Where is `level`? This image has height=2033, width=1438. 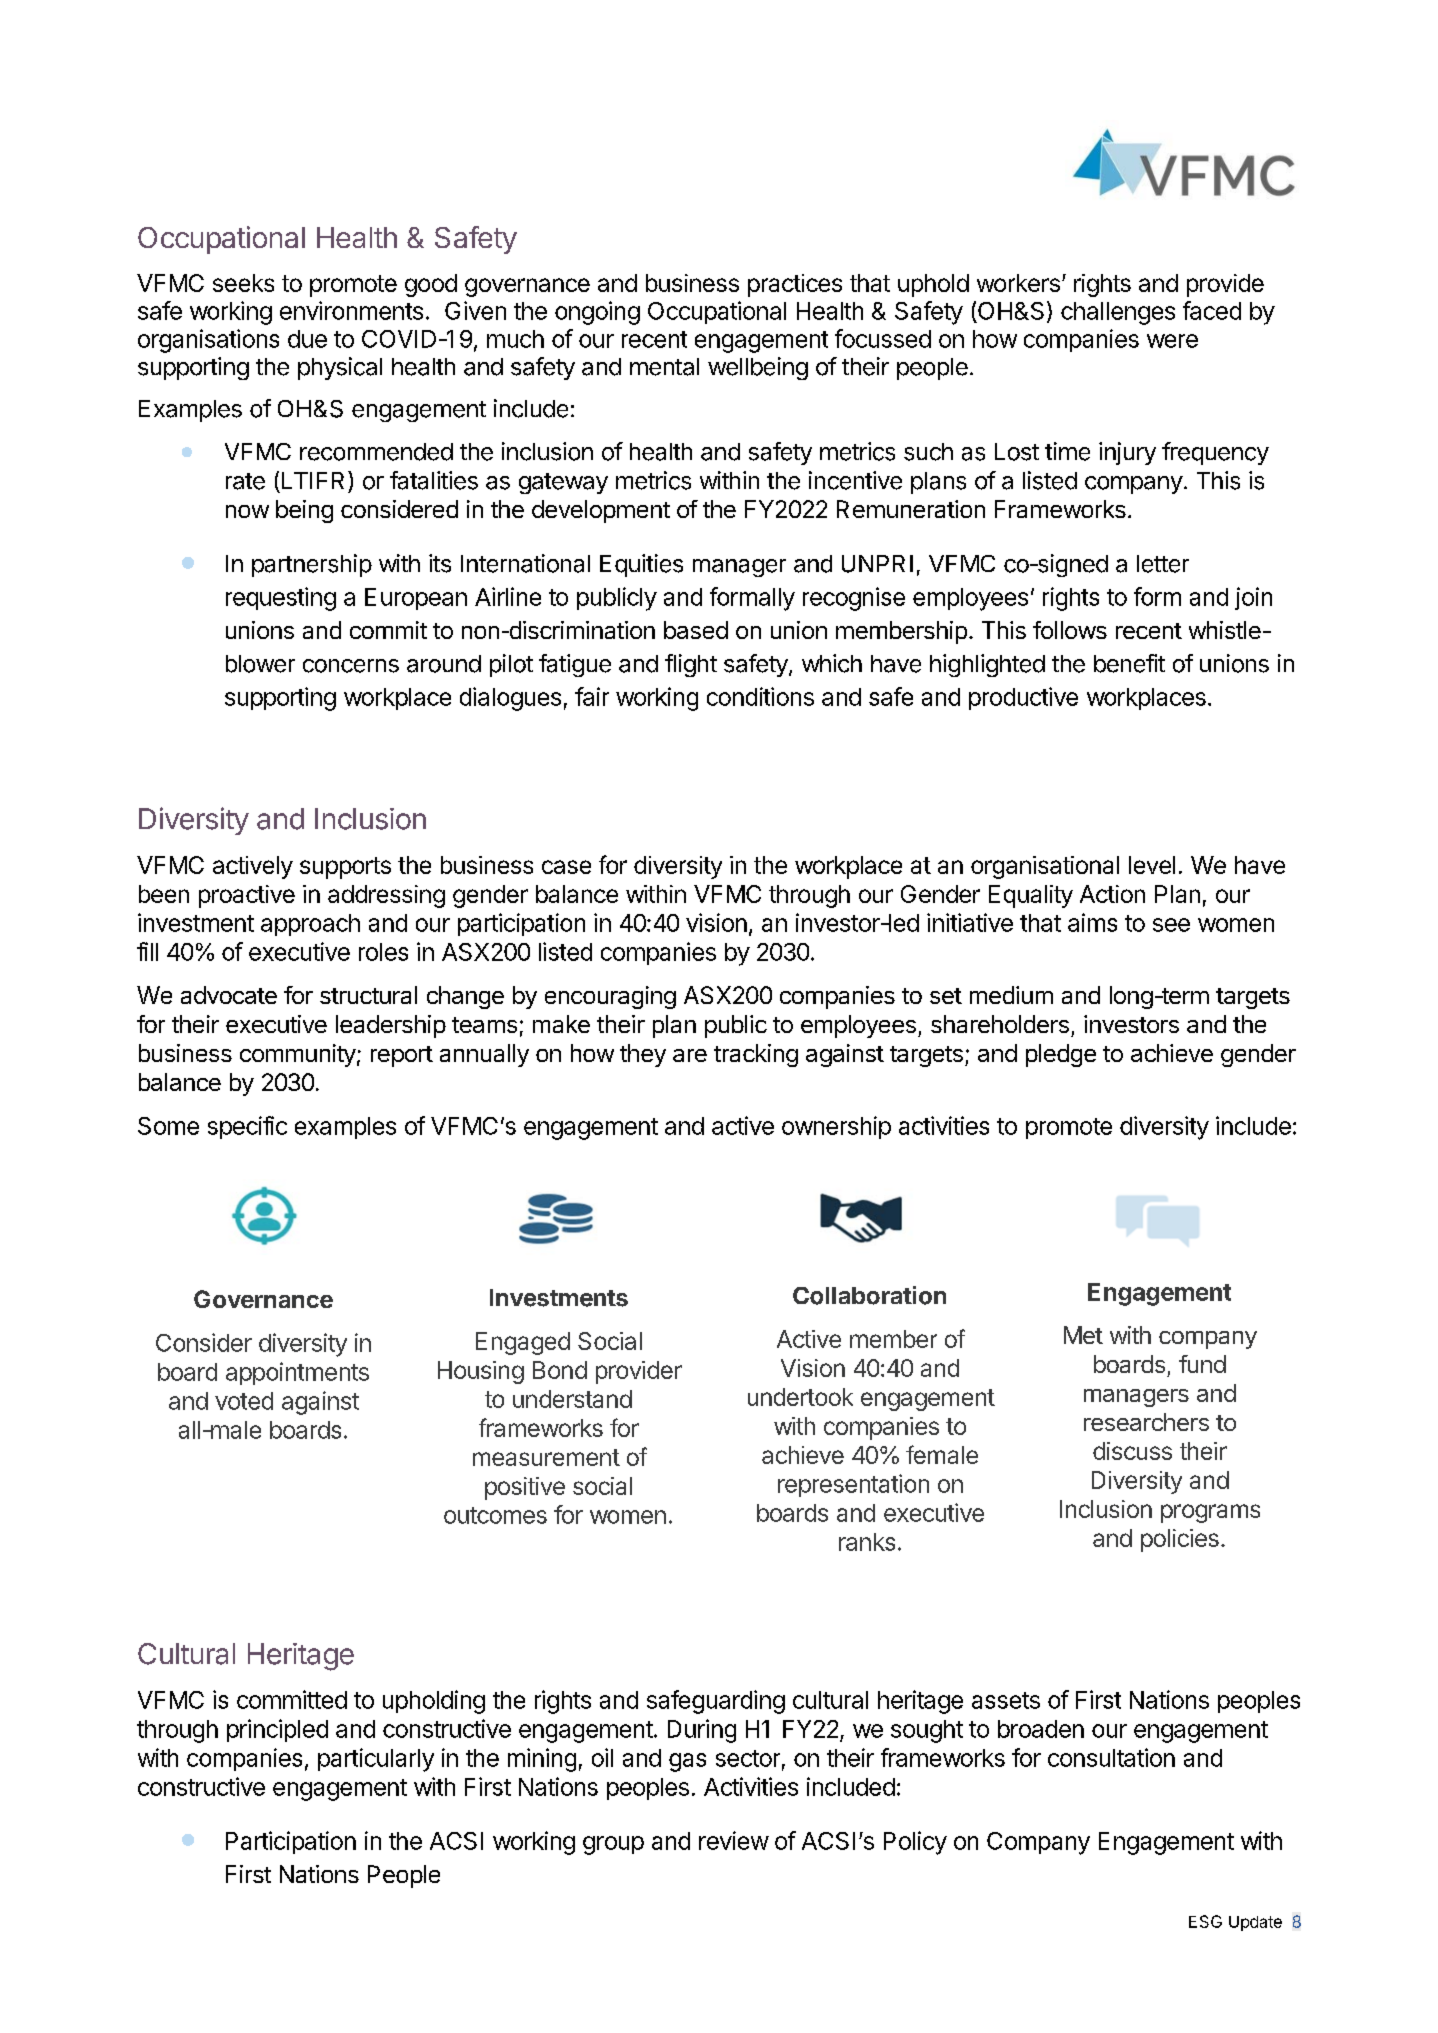 level is located at coordinates (1152, 865).
